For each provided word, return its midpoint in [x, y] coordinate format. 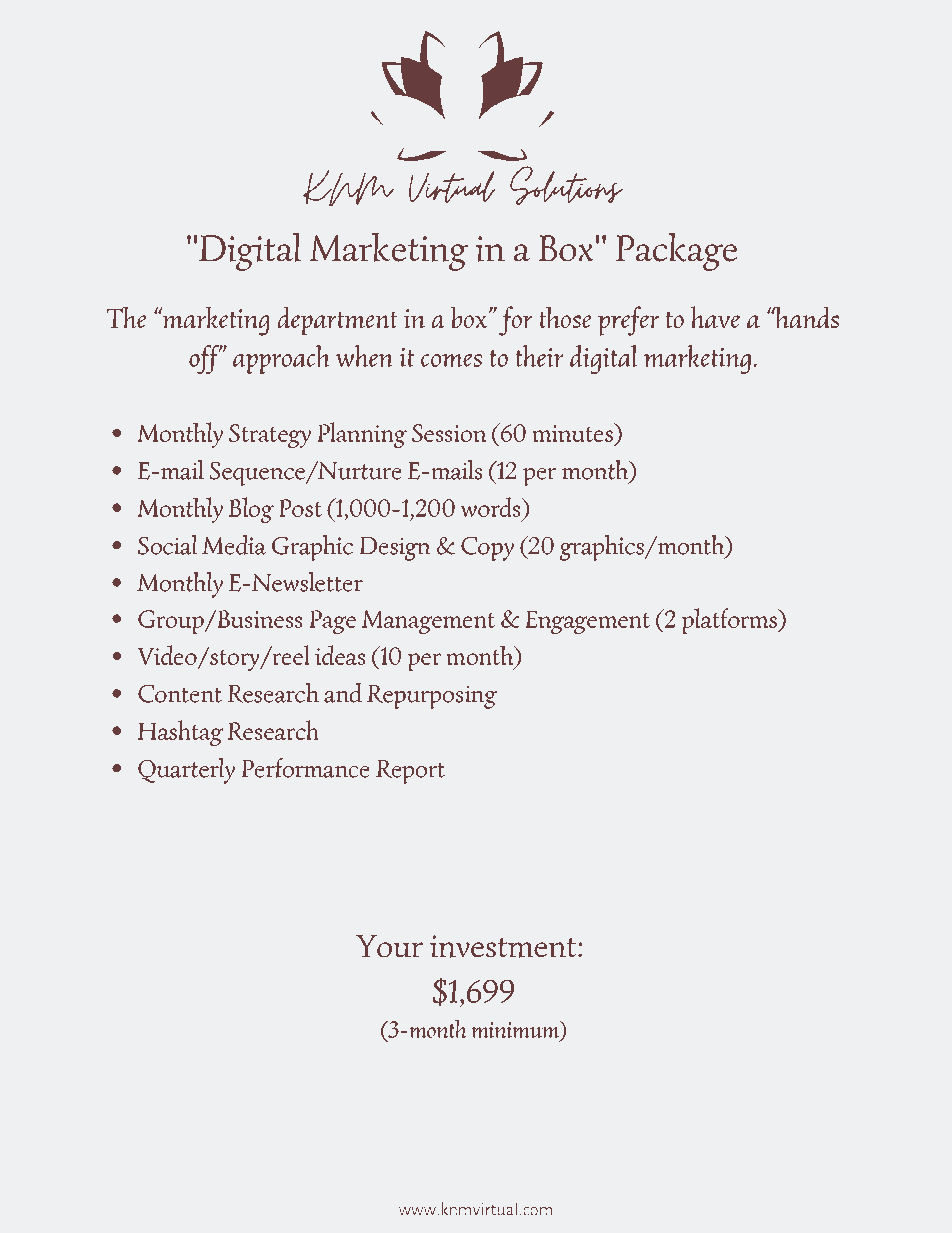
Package [676, 251]
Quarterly [186, 771]
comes [451, 360]
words [491, 507]
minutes [573, 432]
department [337, 321]
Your [389, 946]
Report [410, 772]
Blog [251, 510]
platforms [730, 621]
